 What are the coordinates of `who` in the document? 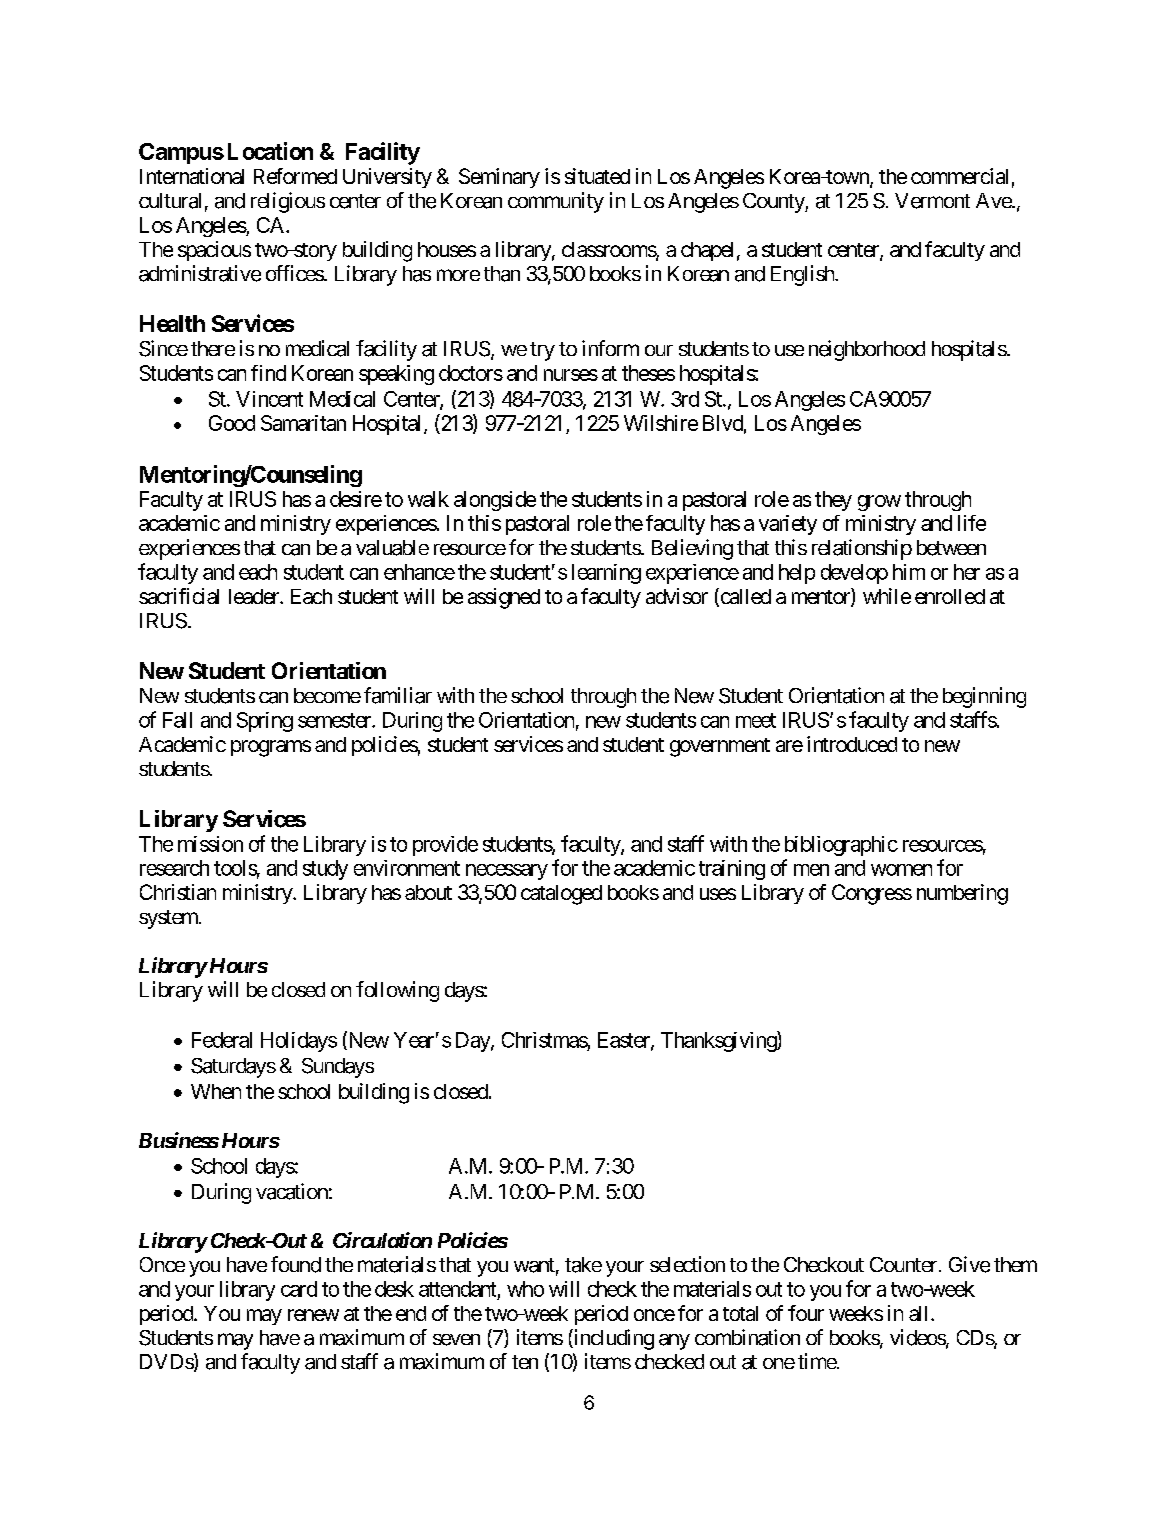 It's located at (525, 1289).
